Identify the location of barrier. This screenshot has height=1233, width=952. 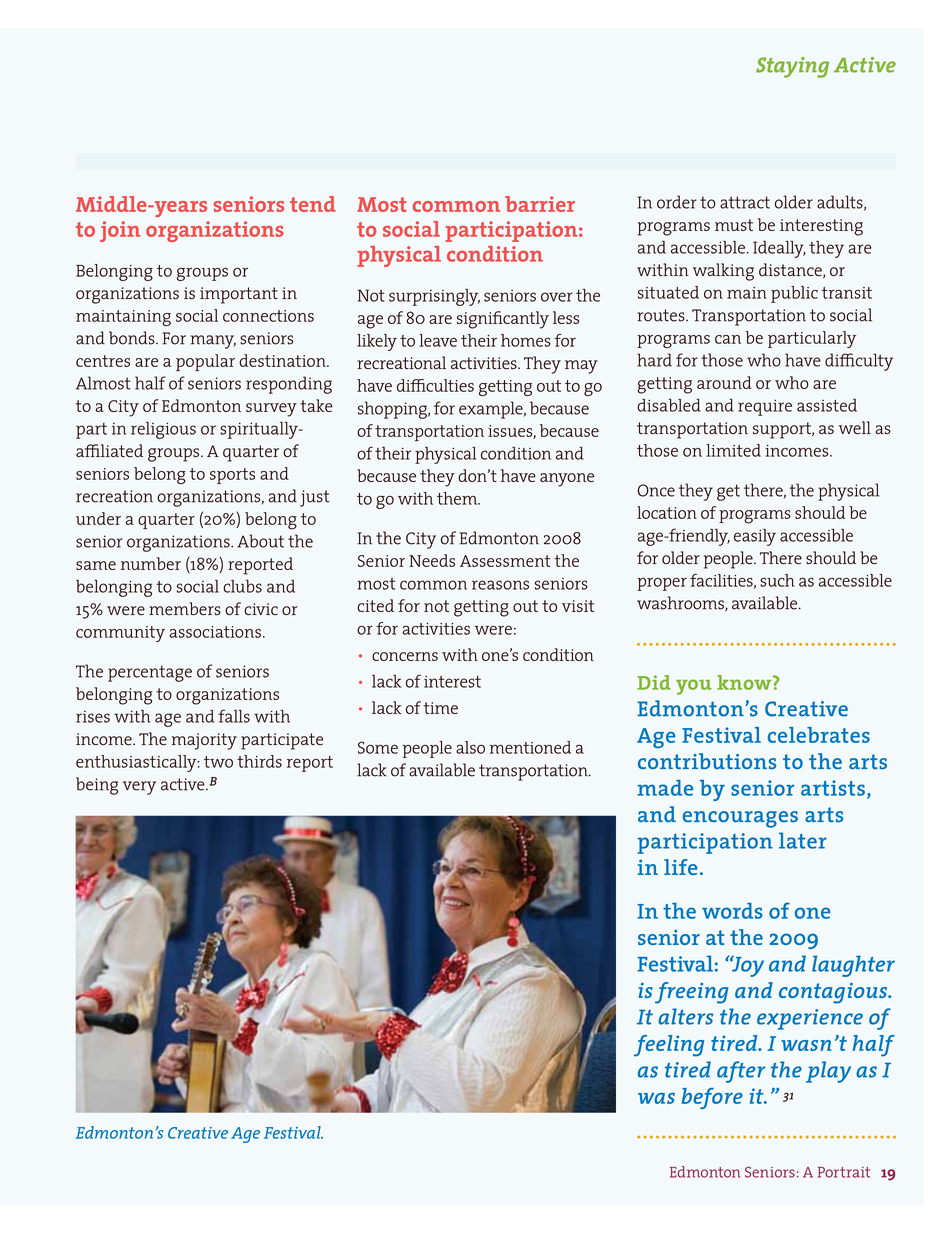
(540, 204).
